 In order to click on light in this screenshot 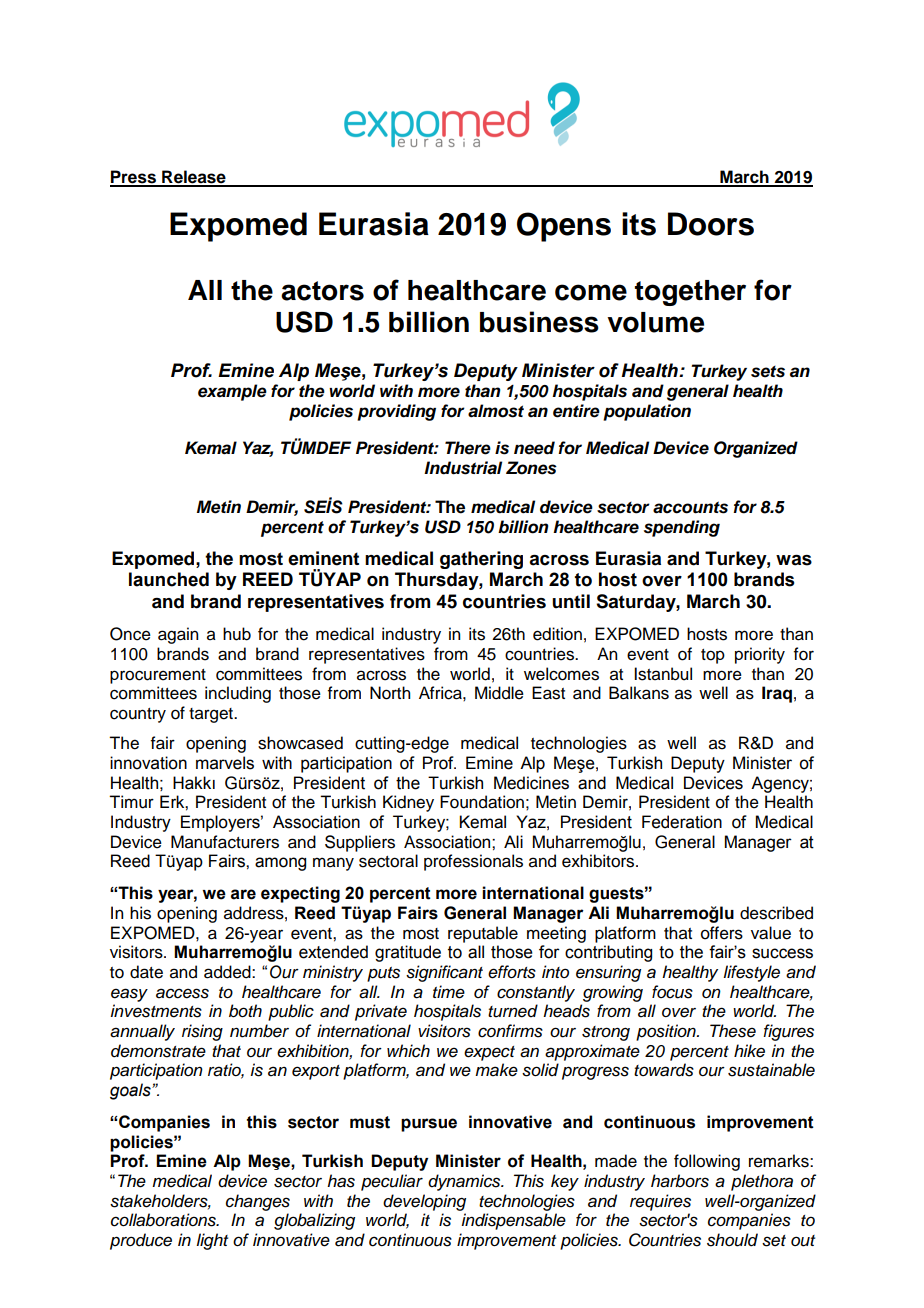, I will do `click(212, 1241)`.
